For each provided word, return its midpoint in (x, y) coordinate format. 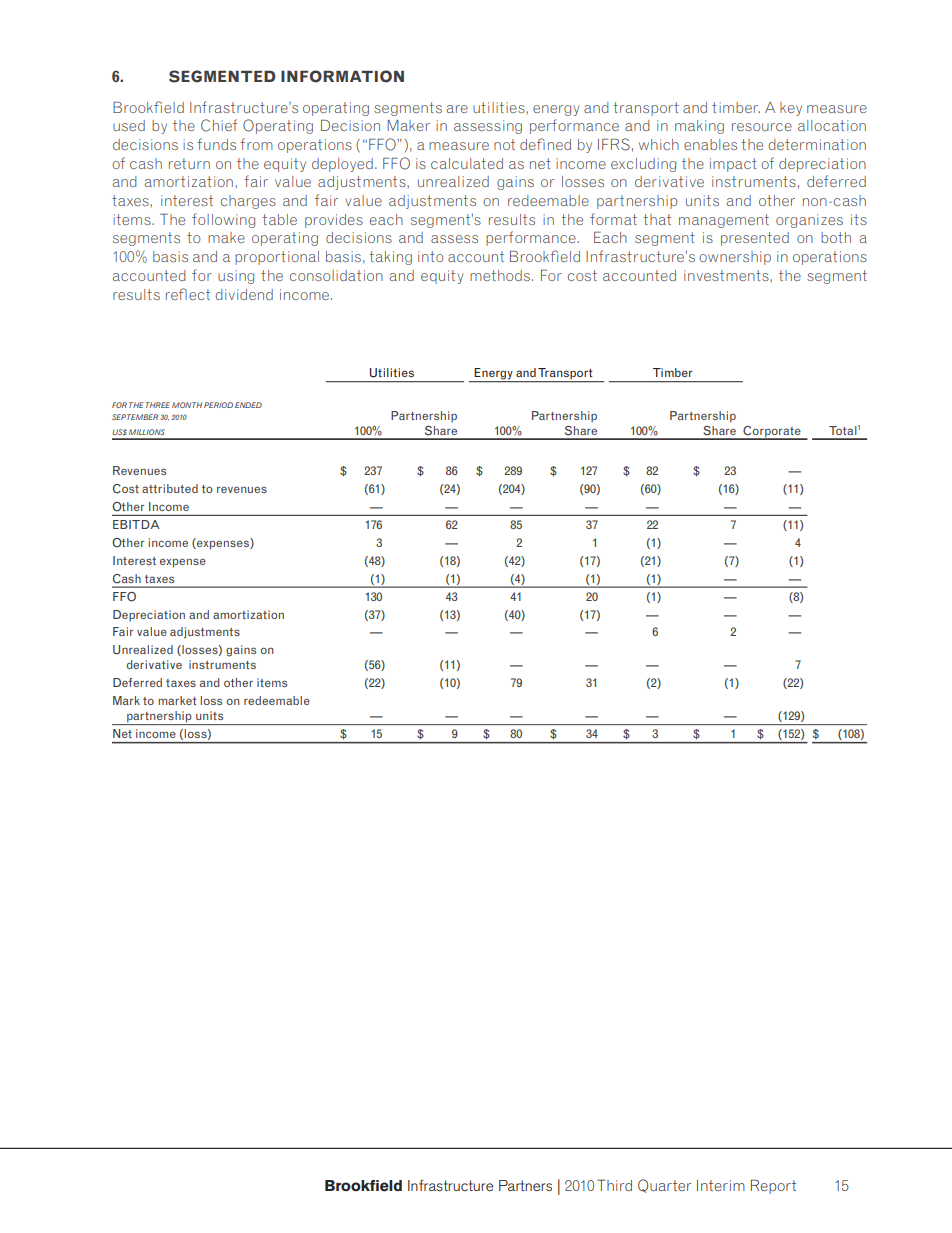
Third (614, 1185)
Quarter (664, 1186)
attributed (170, 488)
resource (762, 127)
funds (216, 144)
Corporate (772, 432)
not (504, 144)
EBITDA (136, 524)
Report (773, 1186)
